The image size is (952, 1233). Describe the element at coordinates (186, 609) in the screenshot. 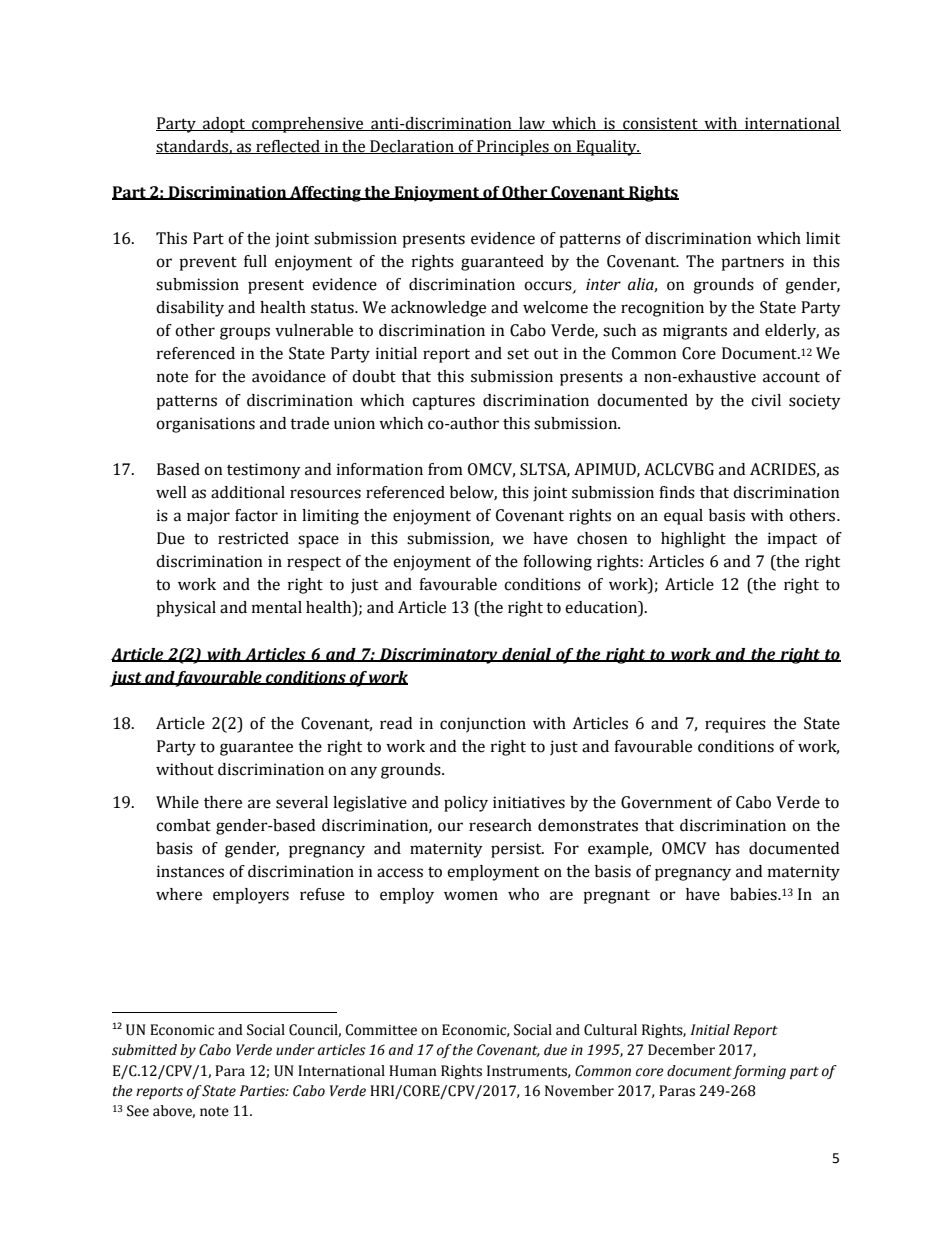

I see `physical` at that location.
